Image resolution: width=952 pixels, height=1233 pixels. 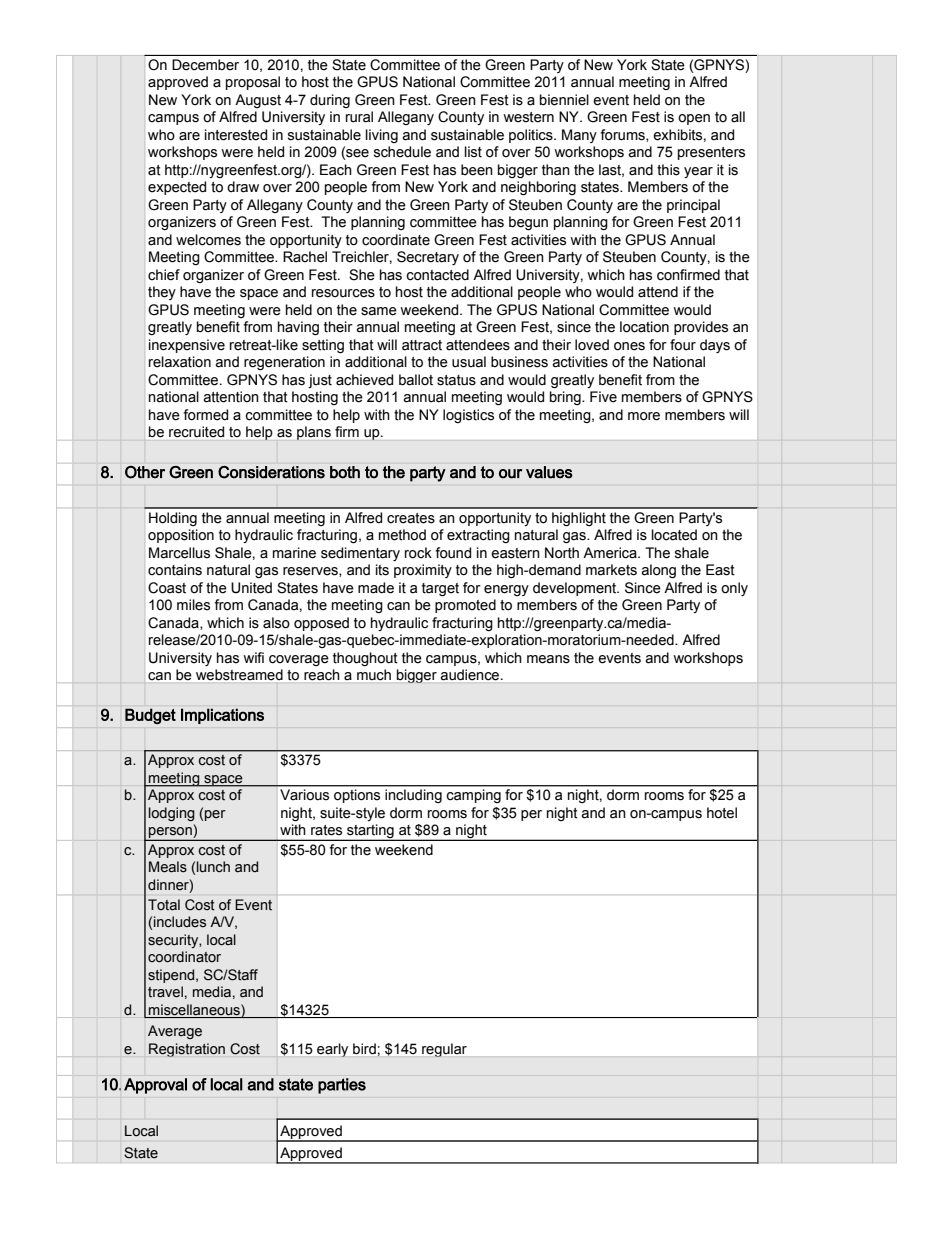 I want to click on regular, so click(x=444, y=1050).
